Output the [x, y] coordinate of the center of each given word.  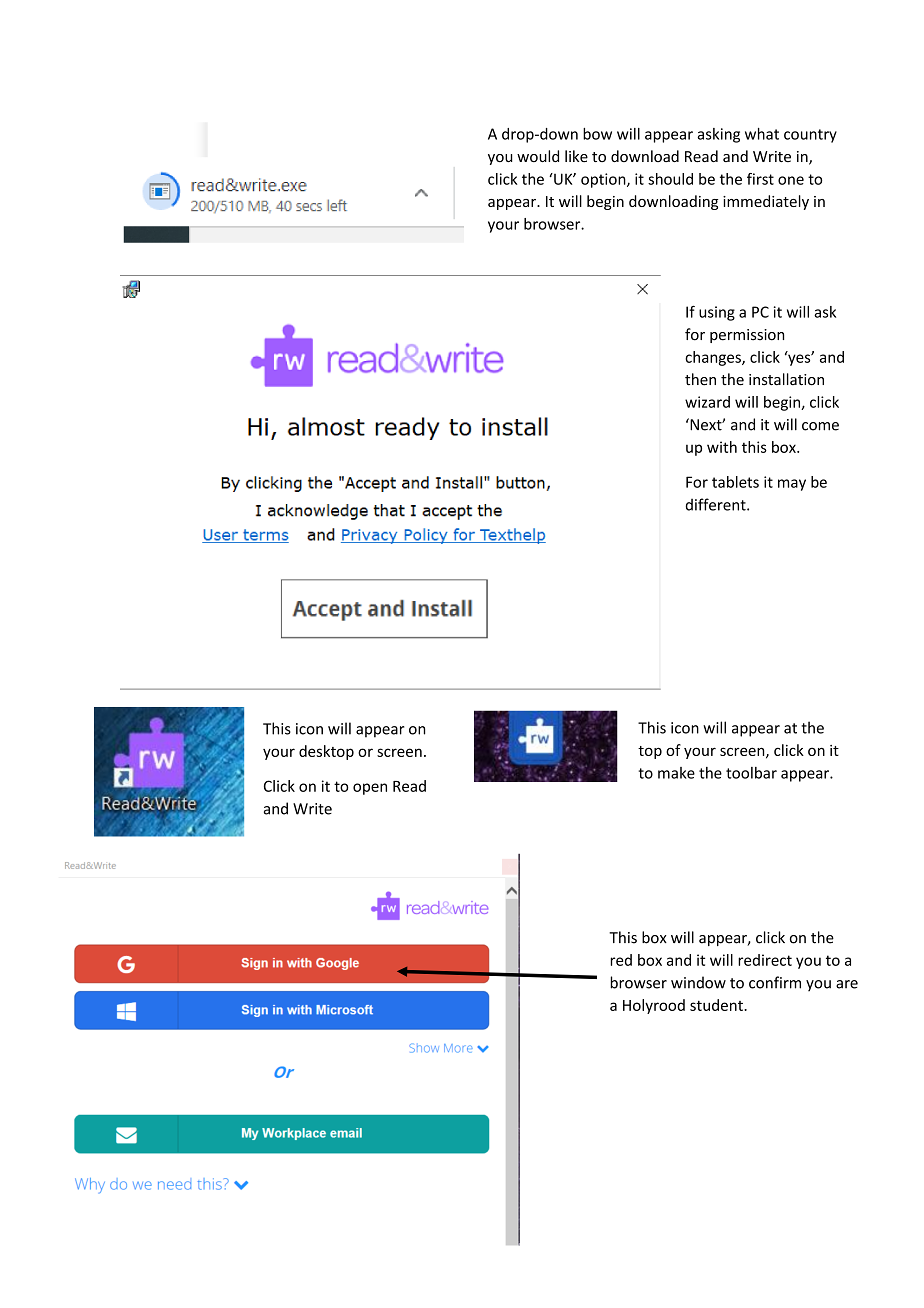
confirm [775, 982]
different [717, 504]
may [792, 485]
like [576, 156]
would [538, 156]
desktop [326, 752]
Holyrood [654, 1006]
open [370, 789]
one [791, 180]
